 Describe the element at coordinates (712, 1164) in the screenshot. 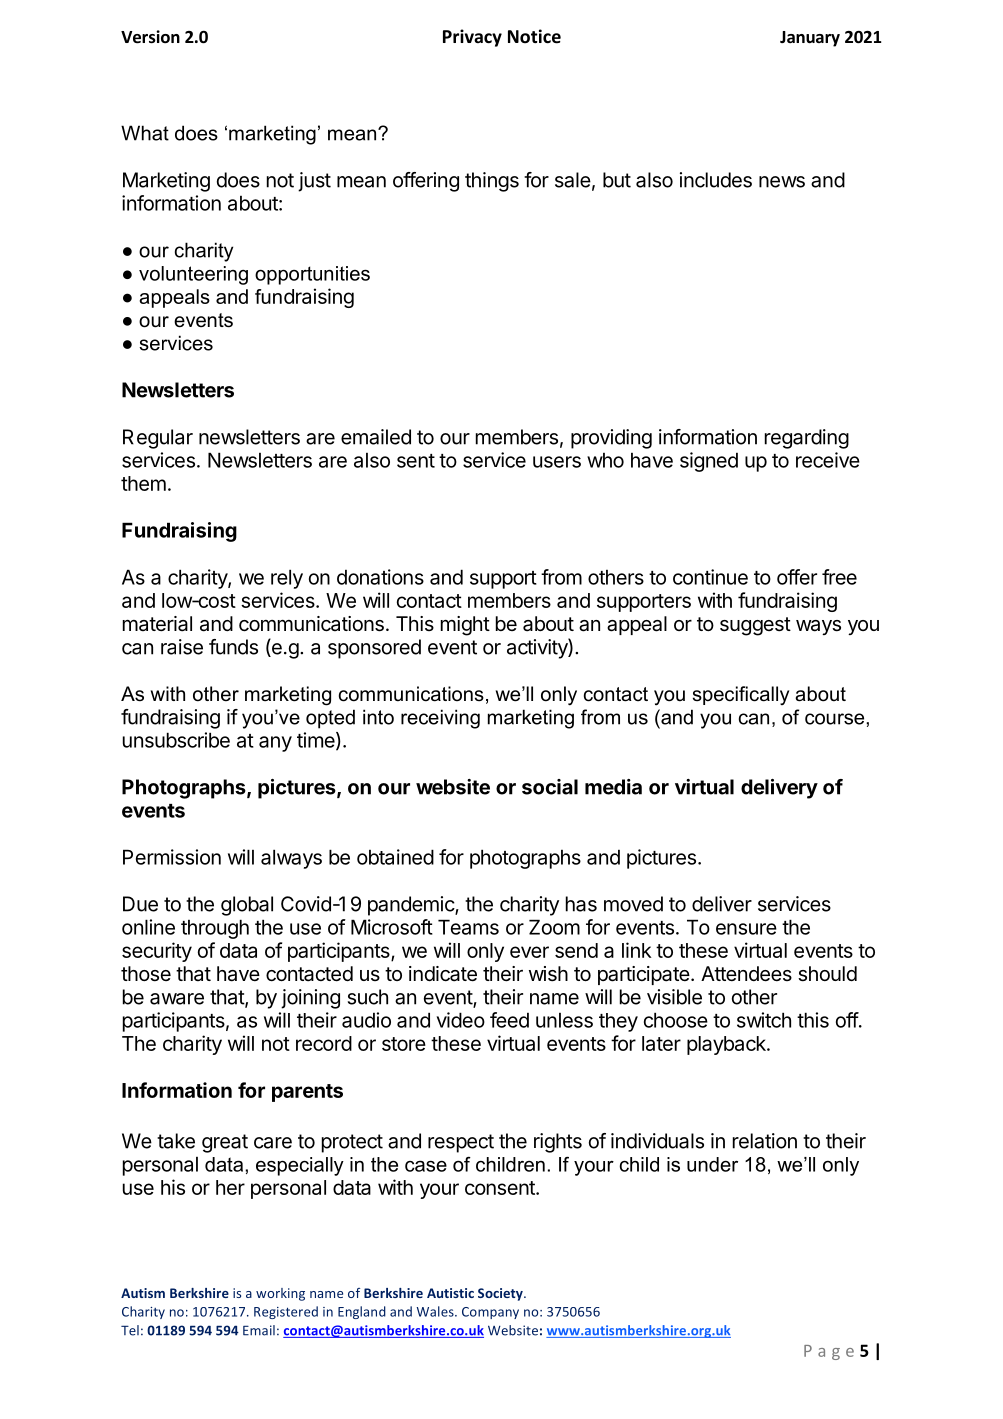

I see `under` at that location.
